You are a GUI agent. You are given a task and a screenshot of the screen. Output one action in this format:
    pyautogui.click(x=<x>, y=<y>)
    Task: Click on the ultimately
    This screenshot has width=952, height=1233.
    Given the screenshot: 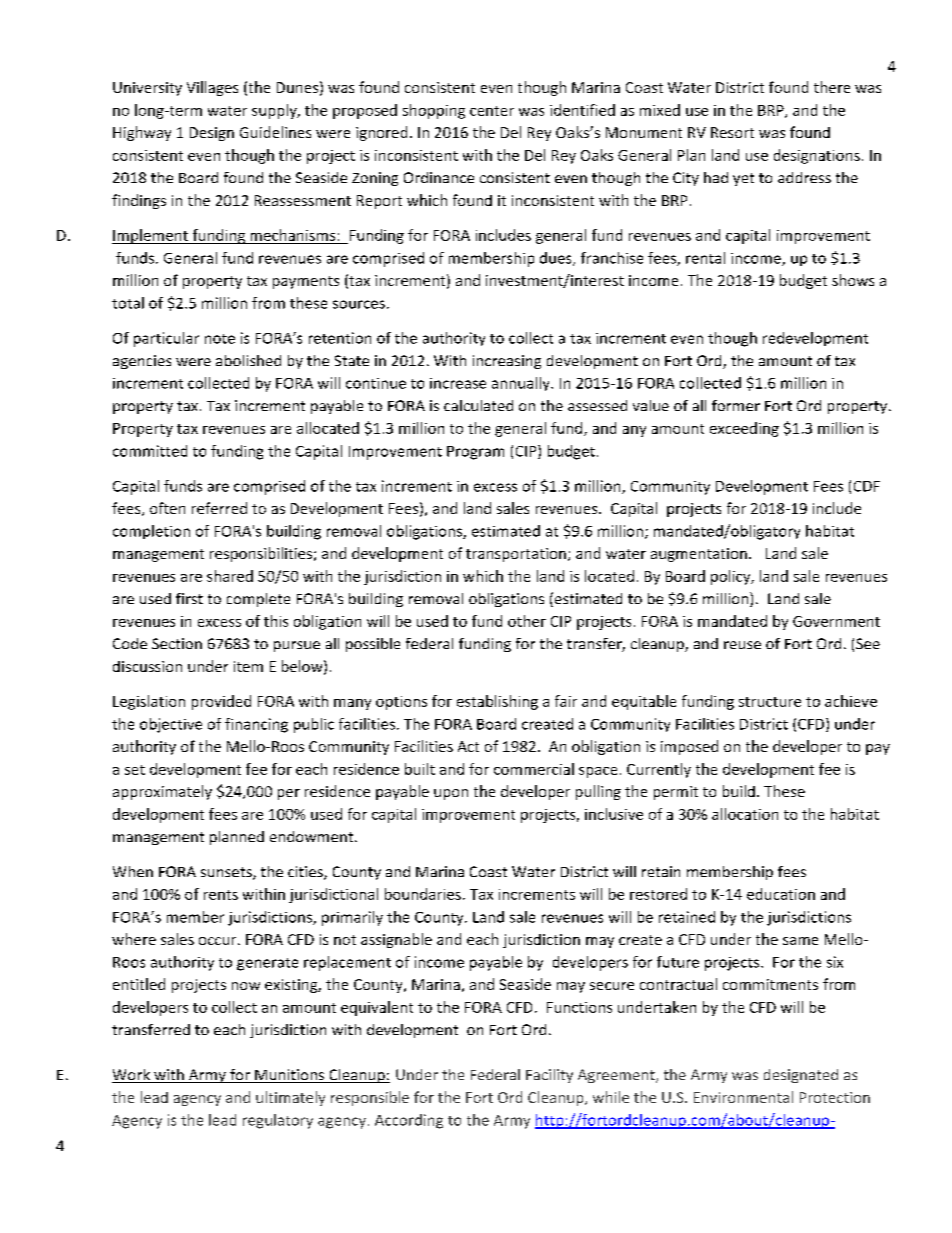 What is the action you would take?
    pyautogui.click(x=290, y=1098)
